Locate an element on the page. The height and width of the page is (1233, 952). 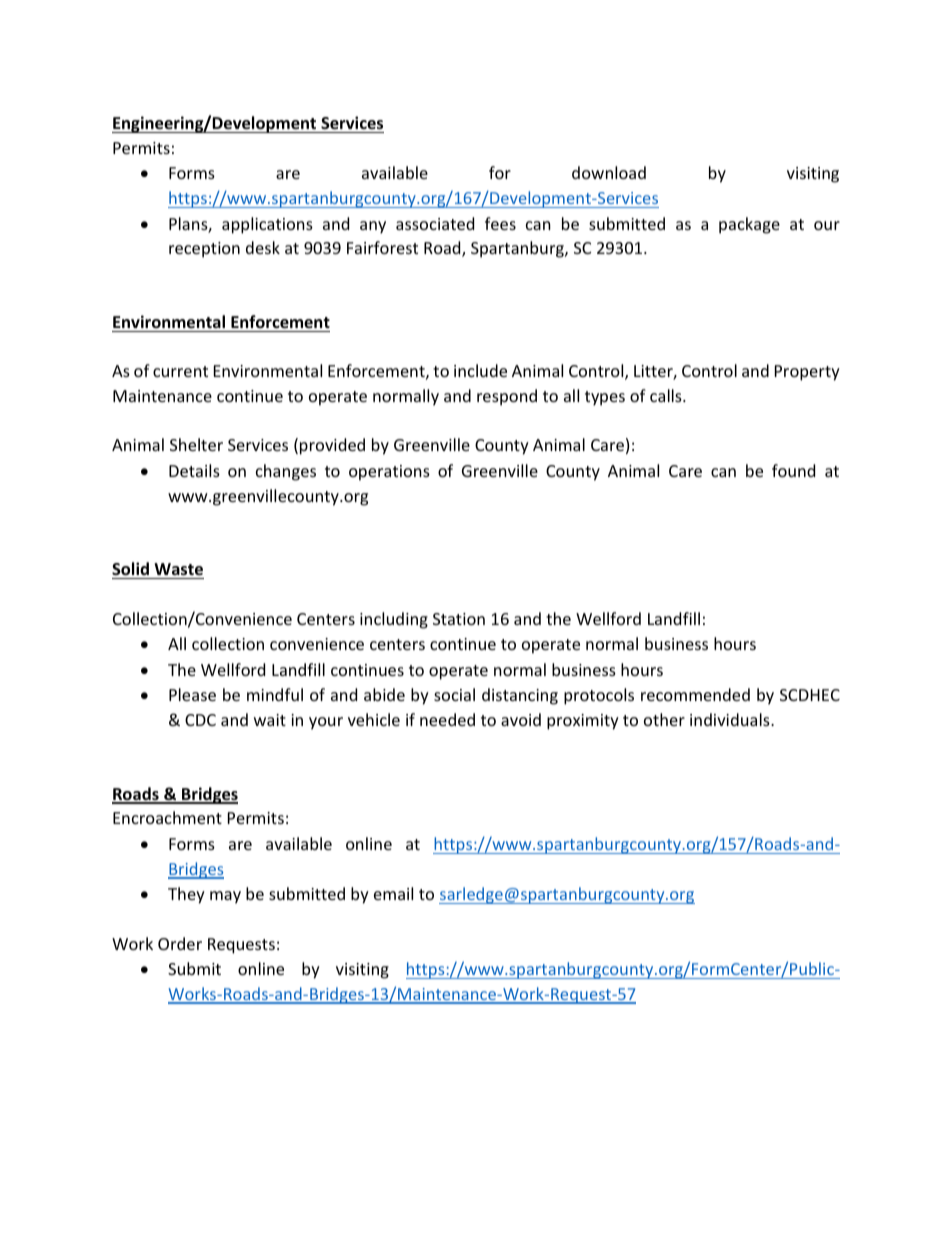
individuals is located at coordinates (731, 719).
